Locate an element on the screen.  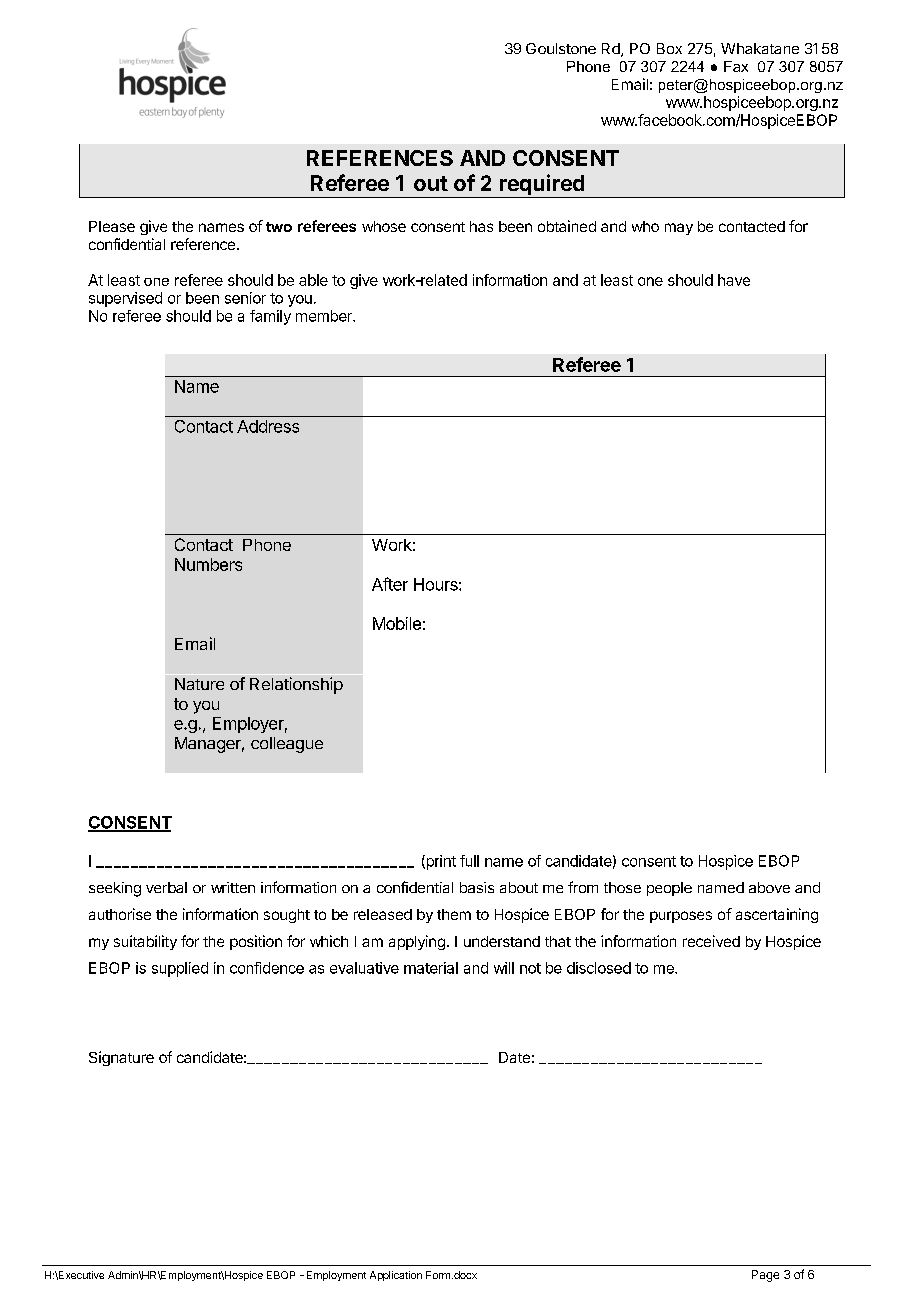
Address is located at coordinates (268, 426).
